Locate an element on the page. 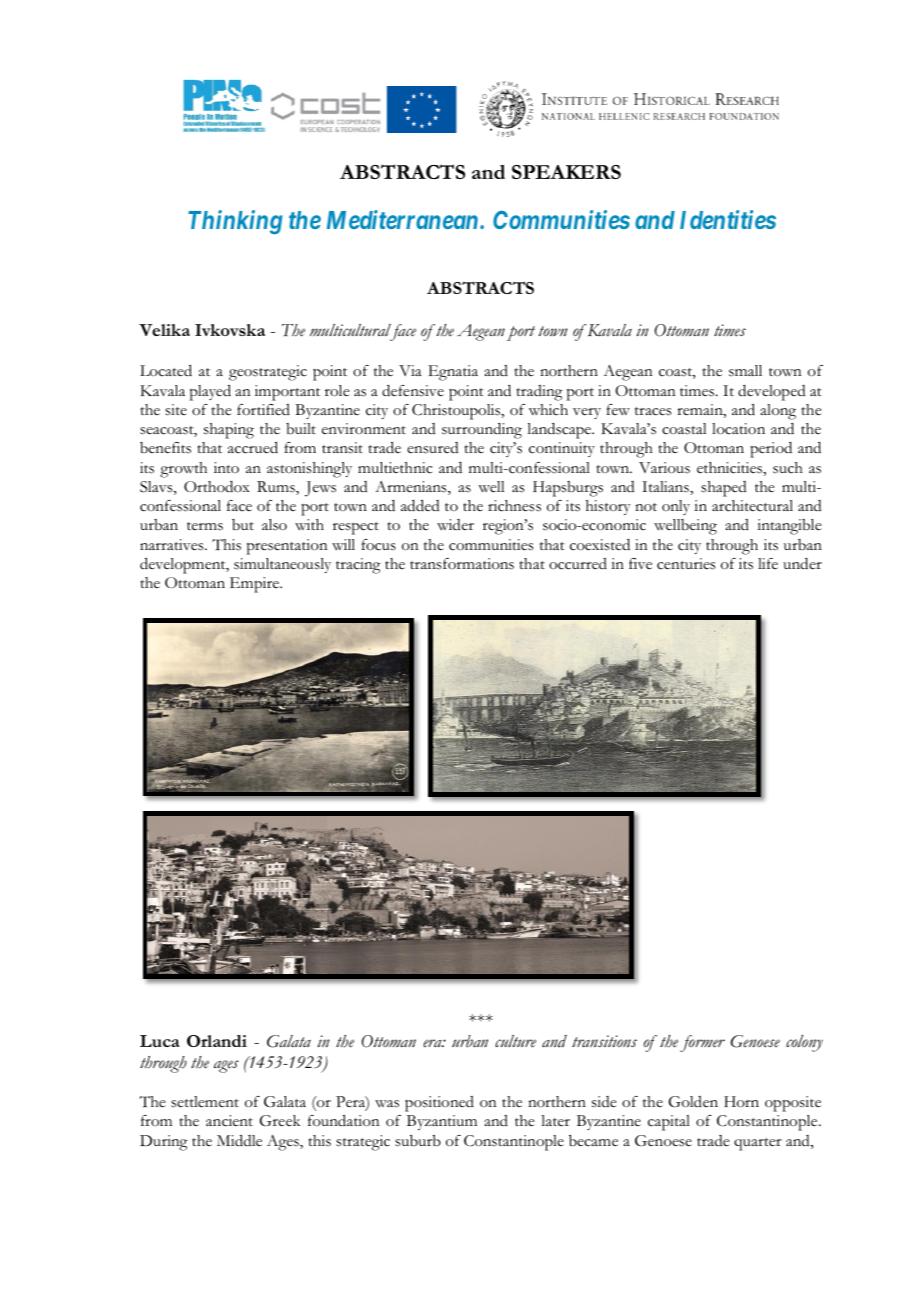 The height and width of the image is (1308, 924). occurred is located at coordinates (578, 564).
